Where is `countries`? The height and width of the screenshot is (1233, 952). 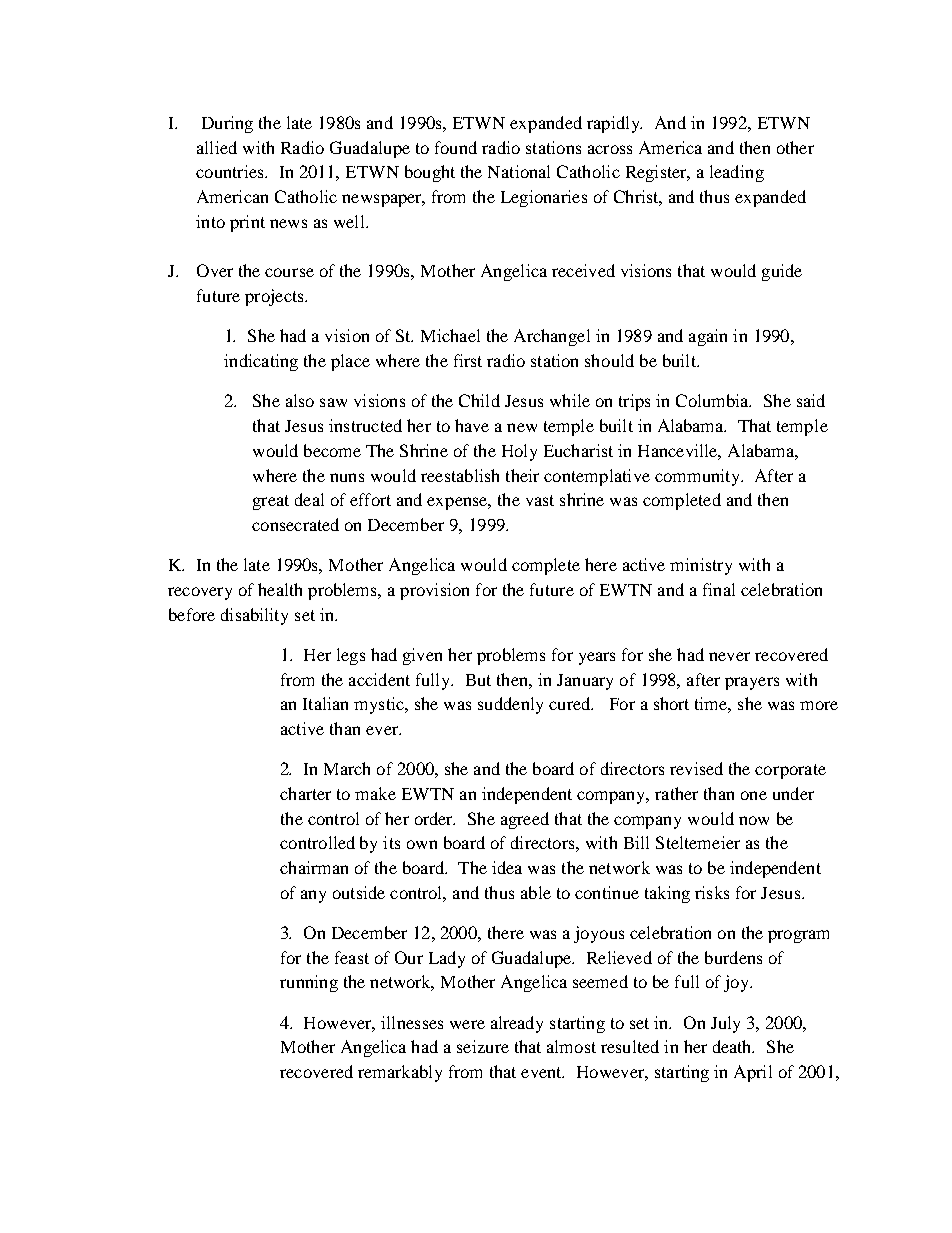
countries is located at coordinates (231, 171).
